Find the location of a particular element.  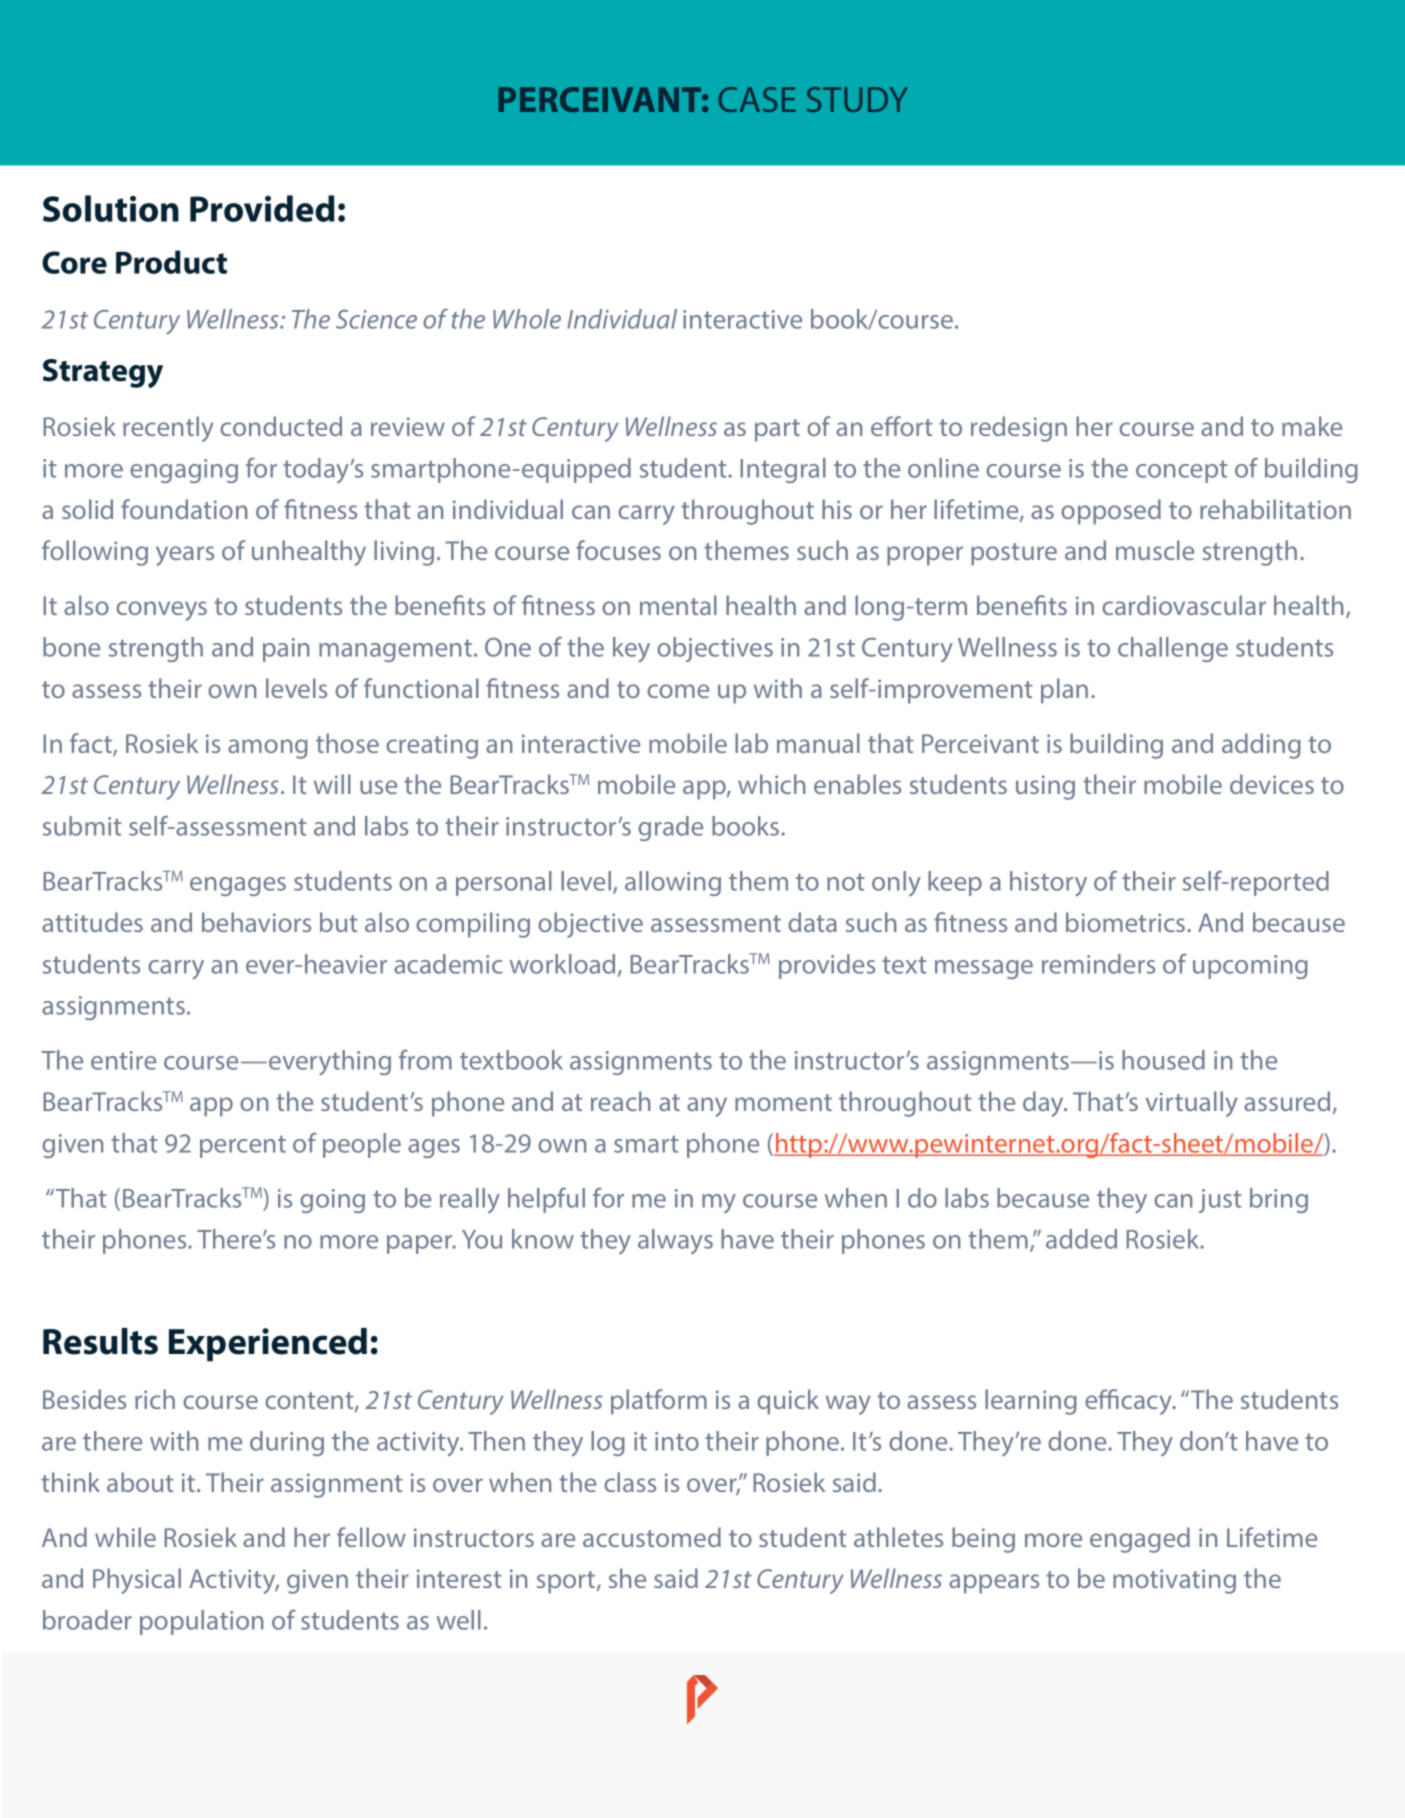

accustomed is located at coordinates (652, 1537).
